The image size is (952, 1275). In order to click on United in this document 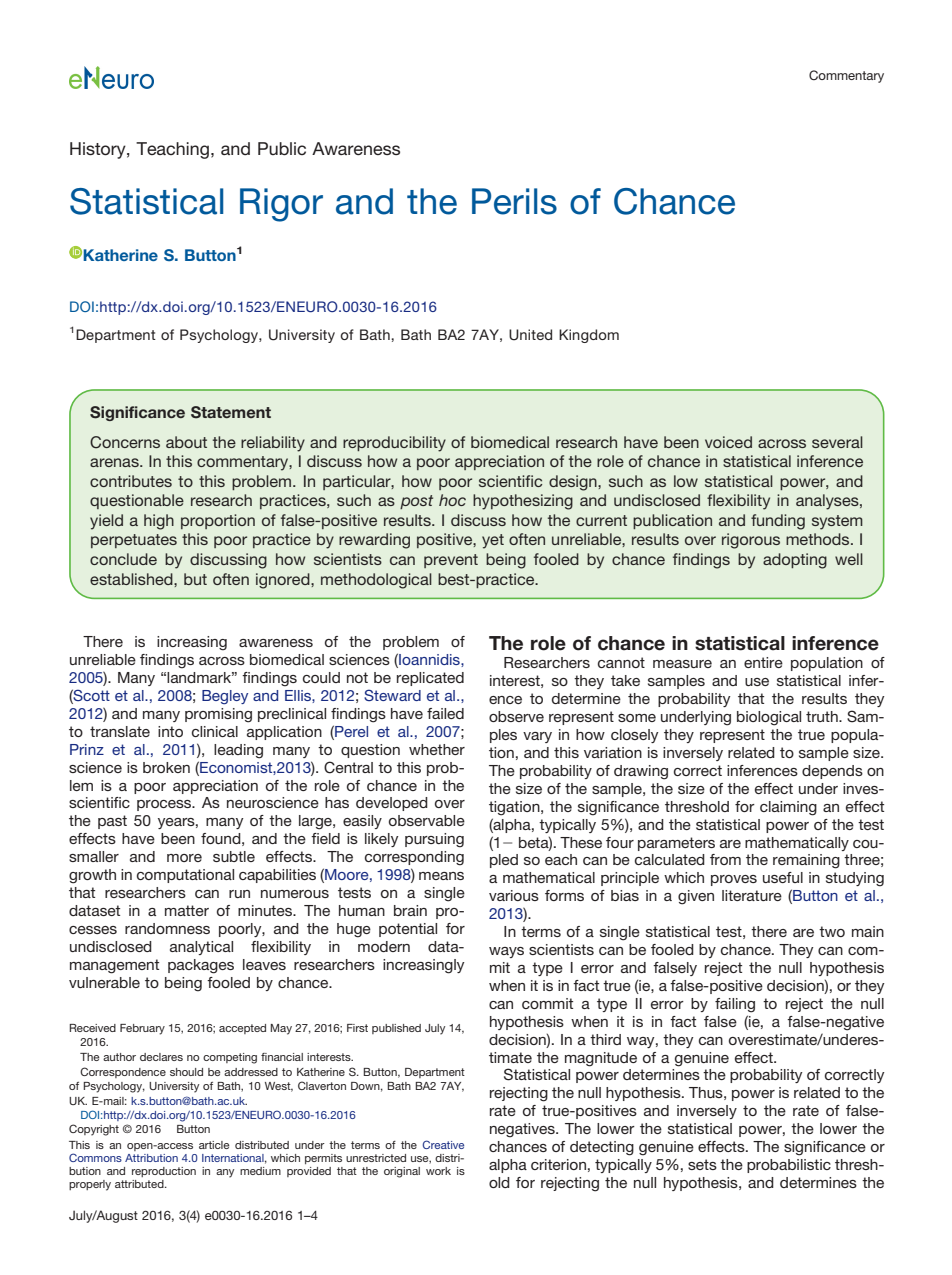, I will do `click(530, 335)`.
